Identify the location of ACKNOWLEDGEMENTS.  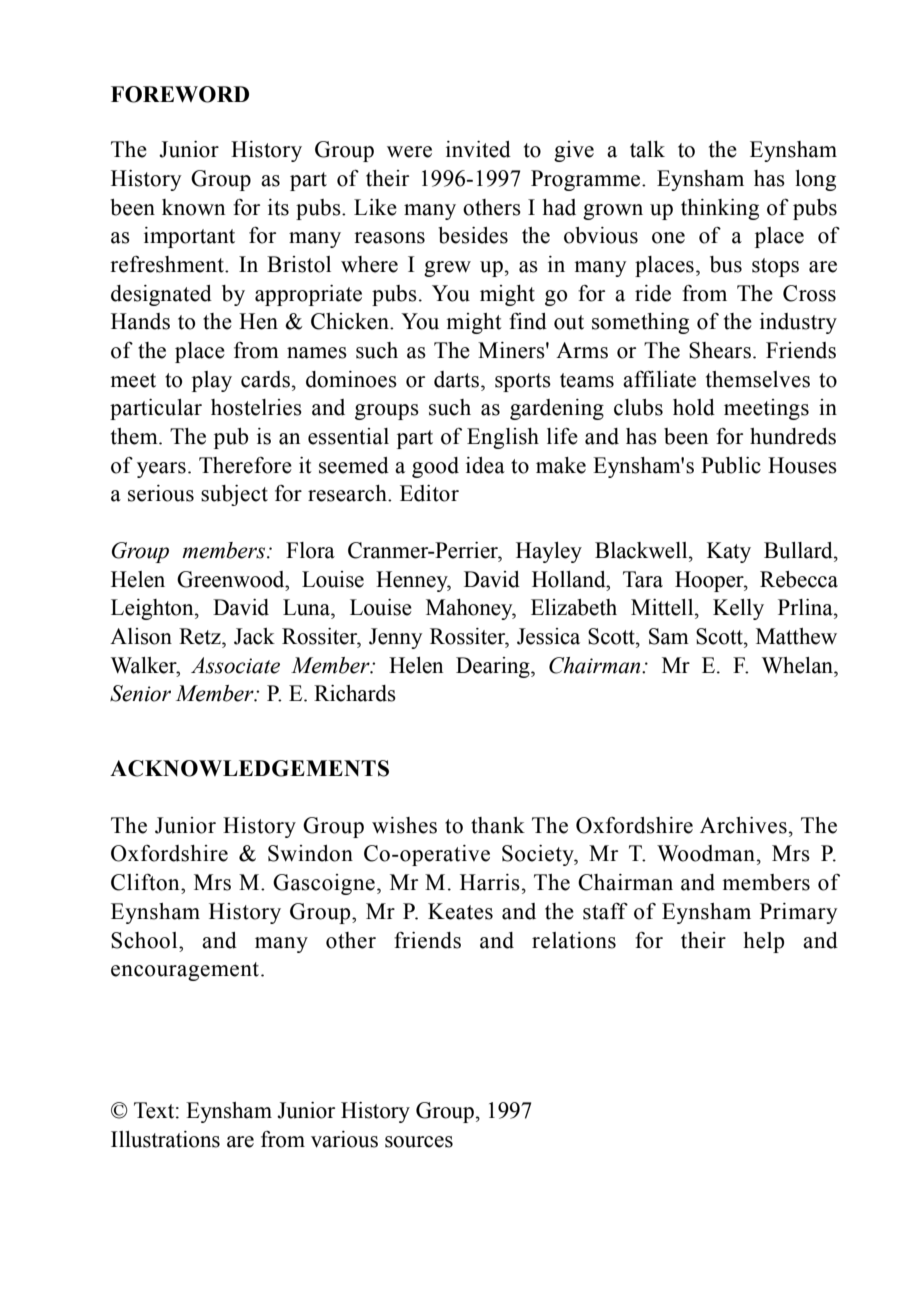
(249, 768).
